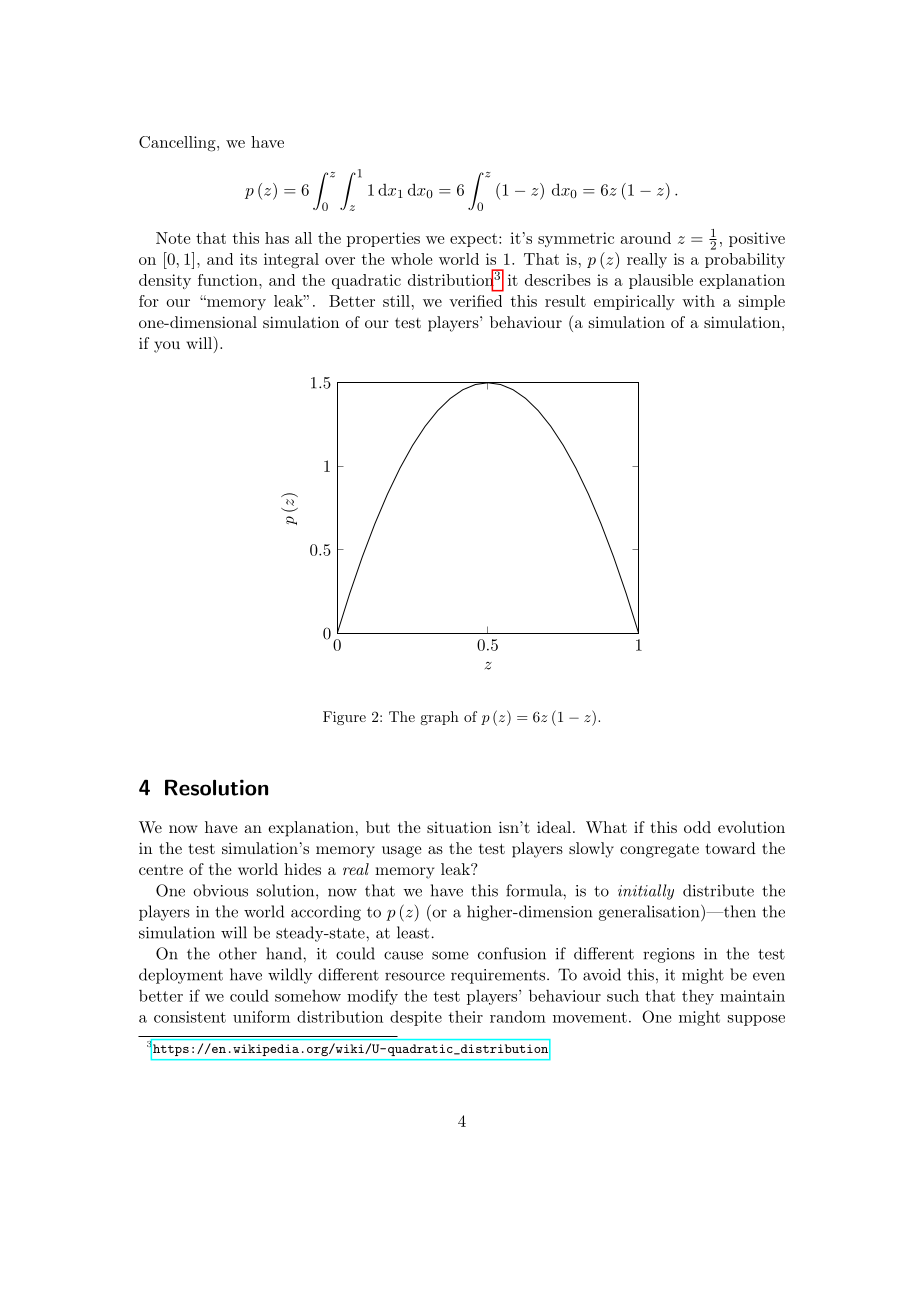 The height and width of the document is (1308, 924). I want to click on evolution, so click(751, 827).
